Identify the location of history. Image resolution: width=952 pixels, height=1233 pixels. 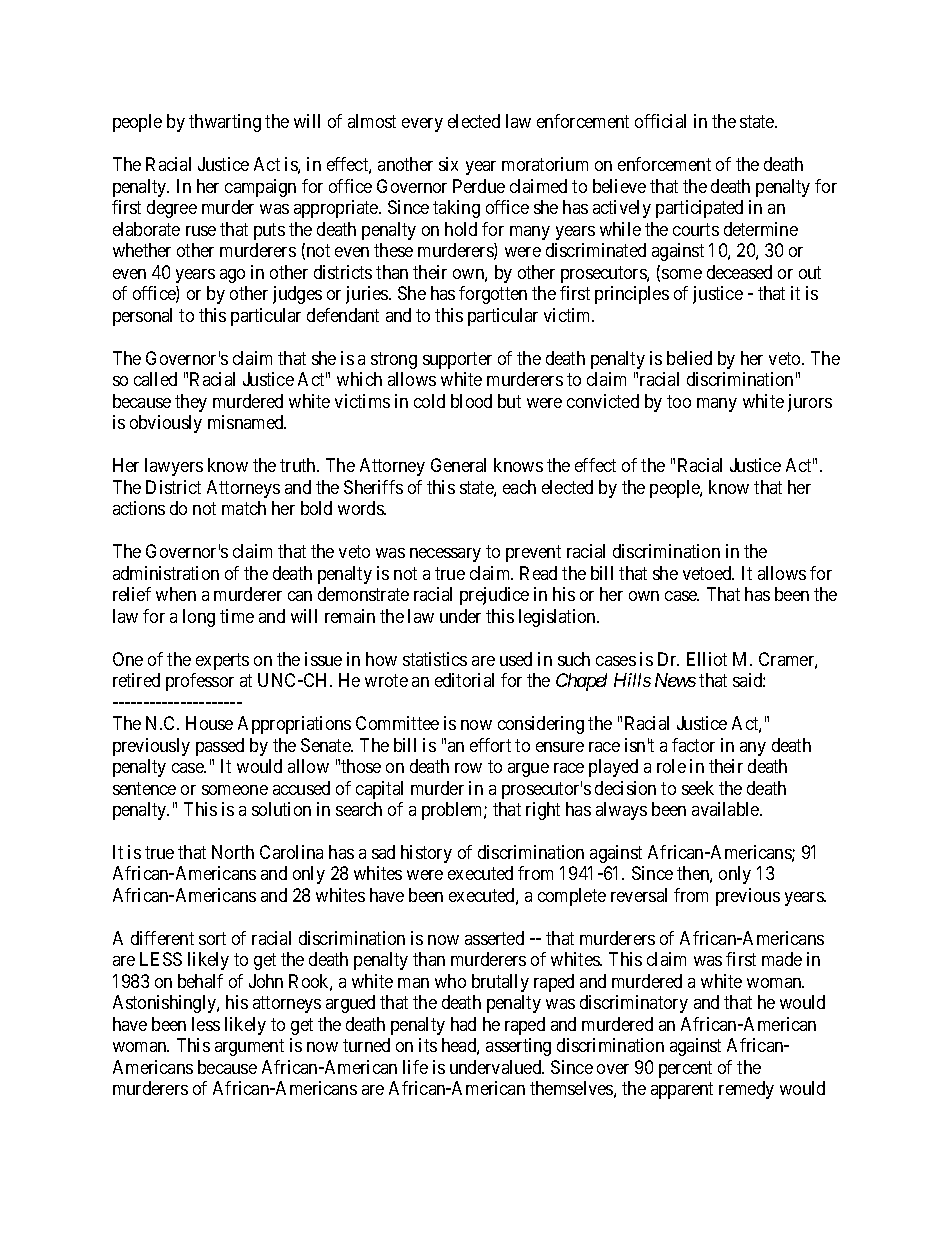
(426, 854).
